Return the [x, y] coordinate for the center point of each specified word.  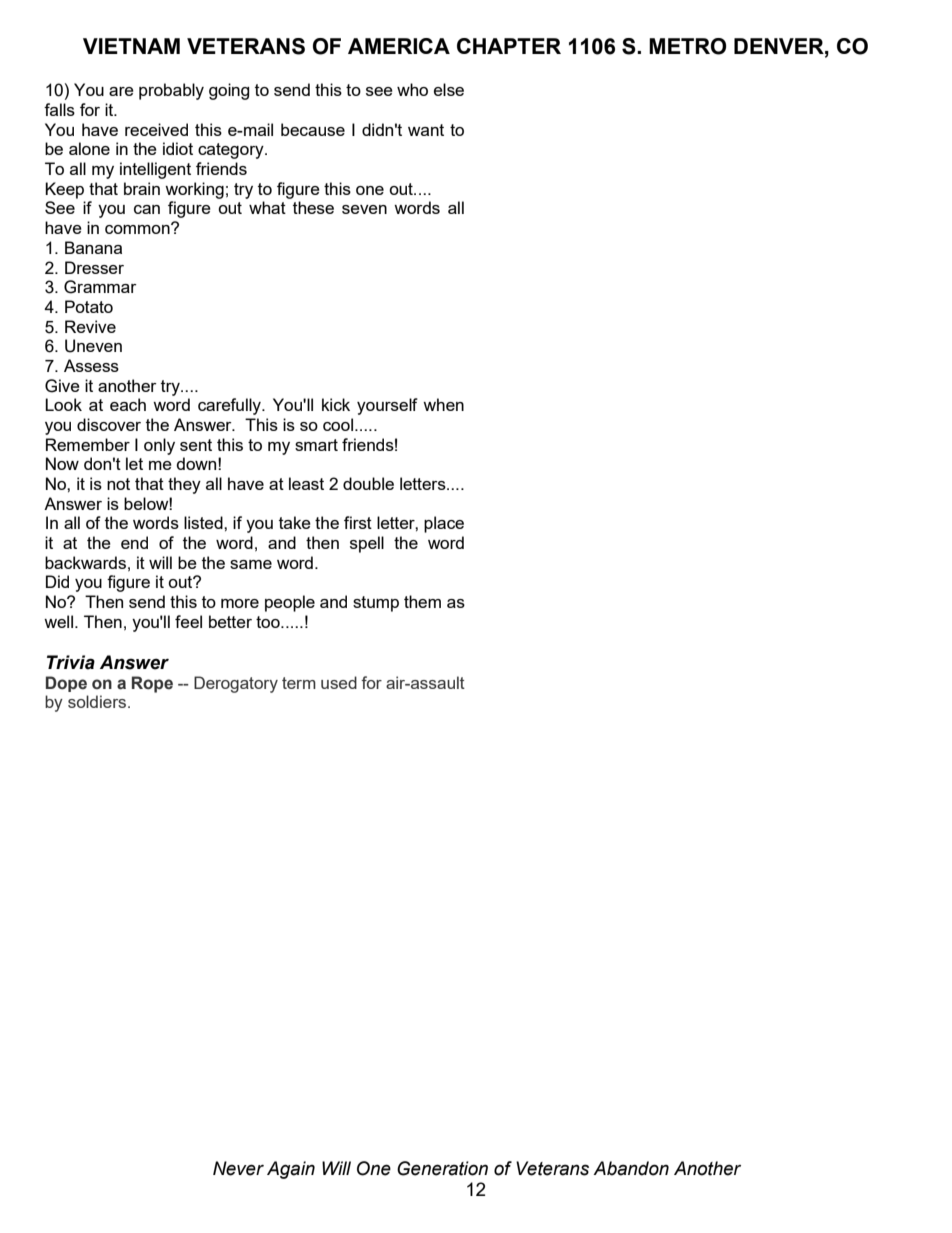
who [412, 89]
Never [238, 1168]
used [339, 682]
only [159, 446]
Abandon [631, 1168]
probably [171, 91]
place [444, 524]
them [422, 601]
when [443, 404]
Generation [442, 1168]
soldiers [98, 701]
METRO [687, 46]
